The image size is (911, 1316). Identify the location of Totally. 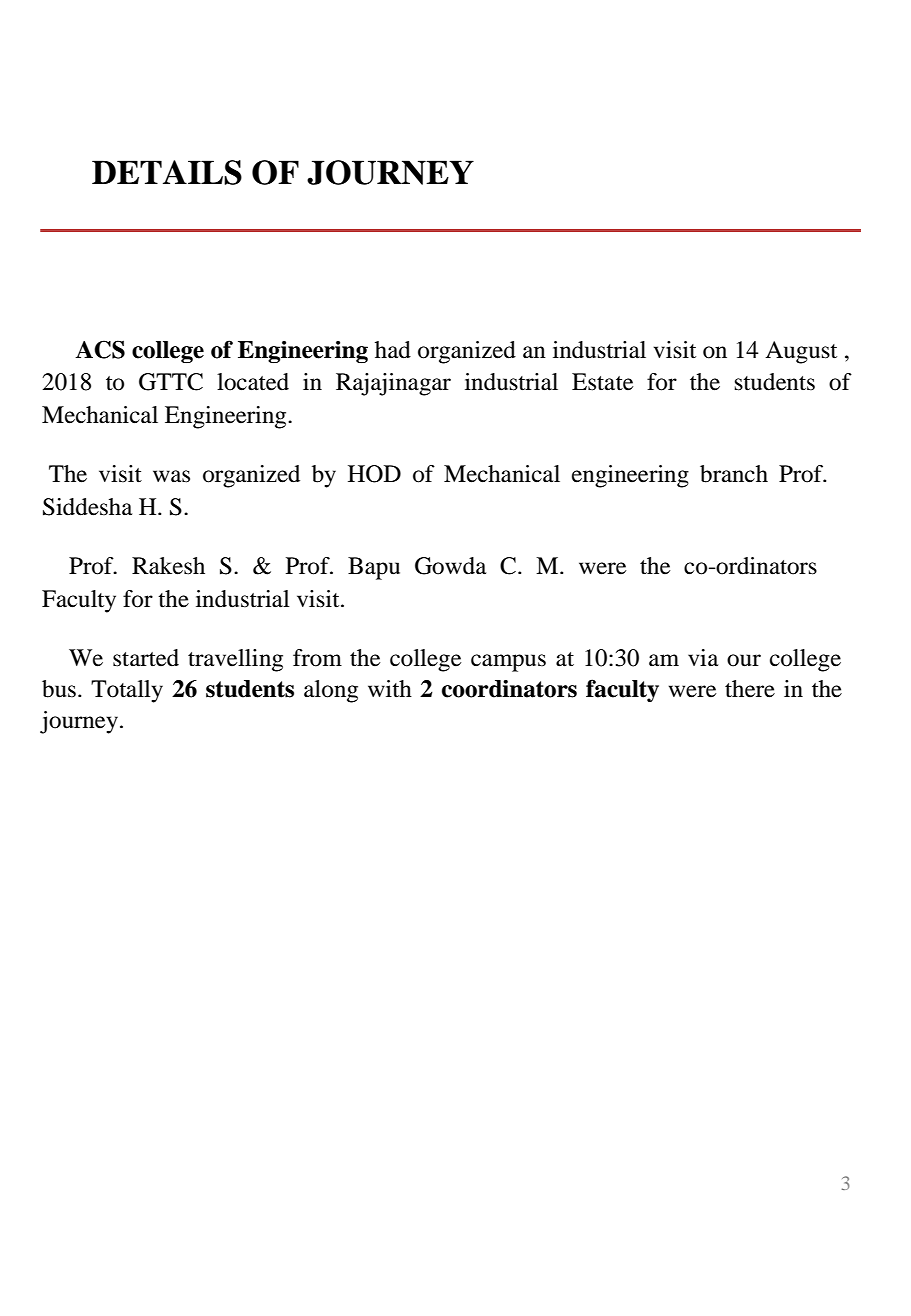
(127, 691).
